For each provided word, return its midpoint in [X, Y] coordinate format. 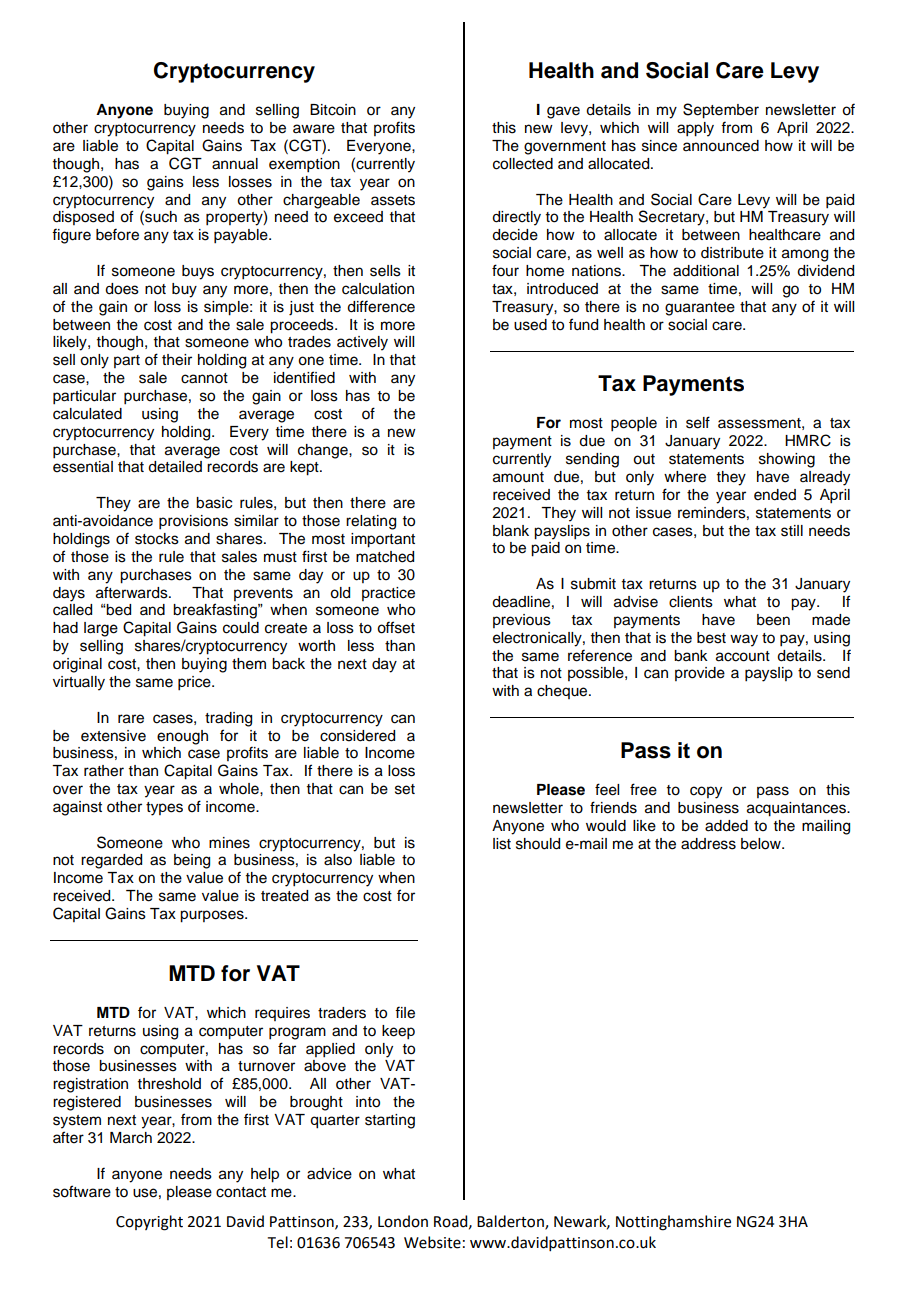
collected [523, 164]
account [743, 656]
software [82, 1191]
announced [721, 146]
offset [396, 627]
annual [235, 164]
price [195, 683]
